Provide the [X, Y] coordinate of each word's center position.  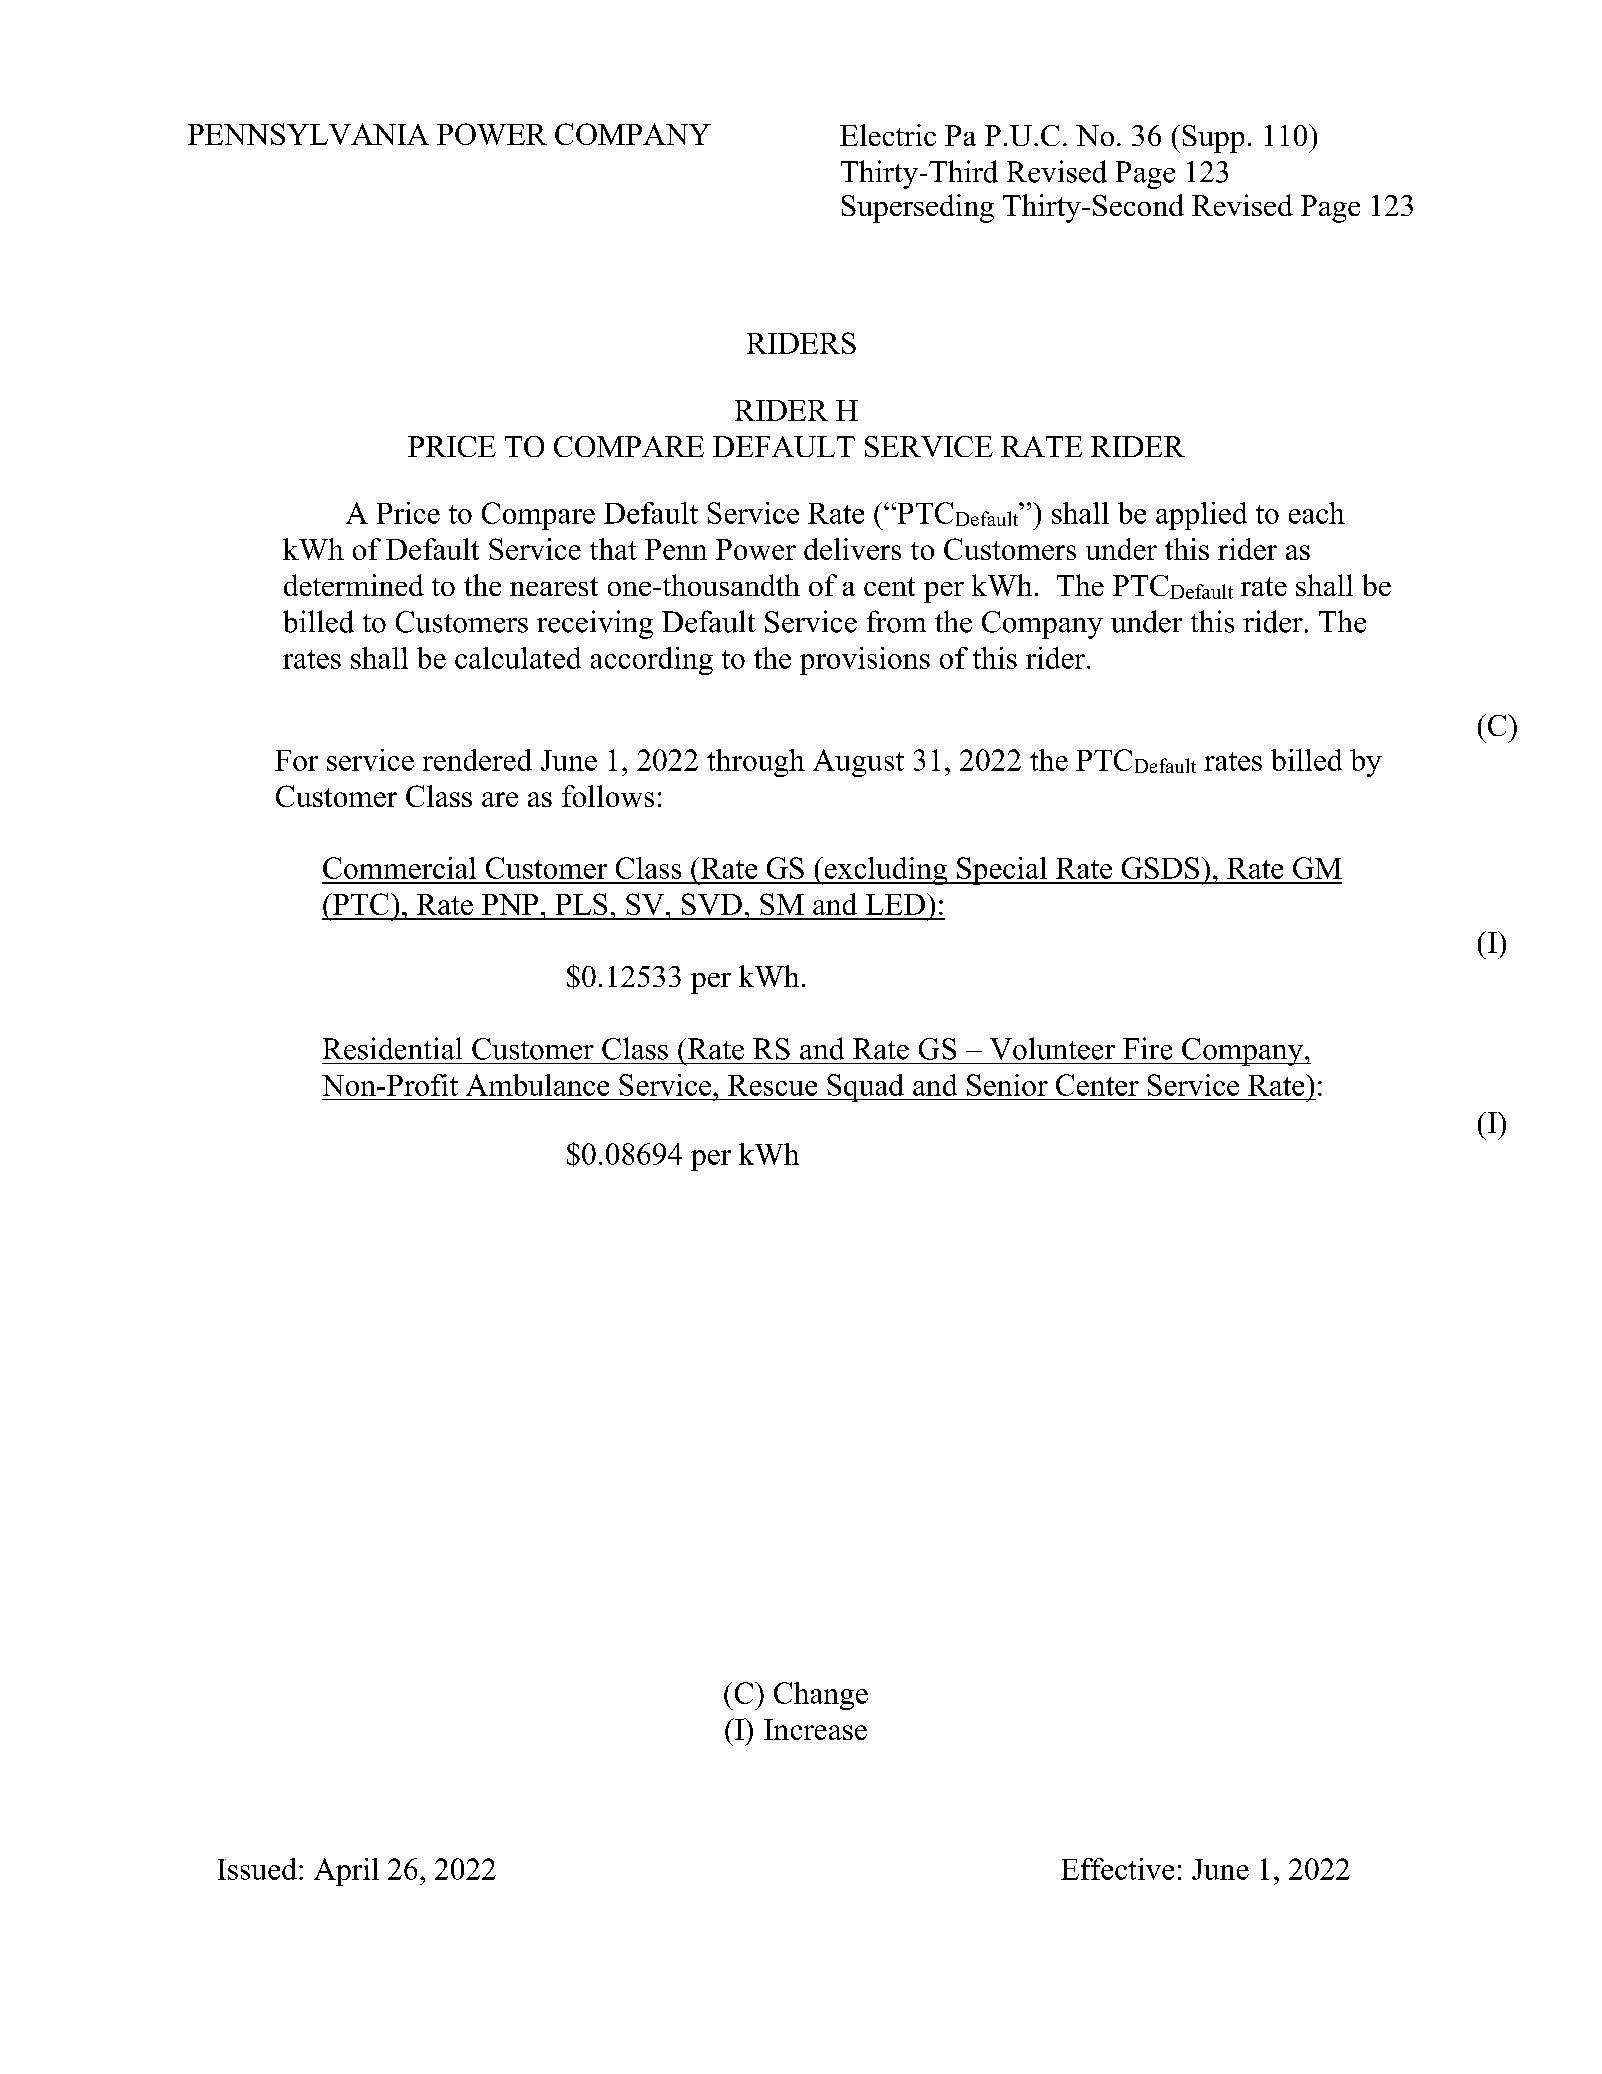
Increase [815, 1729]
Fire [1147, 1048]
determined [354, 585]
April [346, 1872]
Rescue [772, 1085]
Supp [1213, 139]
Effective [1117, 1869]
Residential [392, 1048]
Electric [888, 135]
